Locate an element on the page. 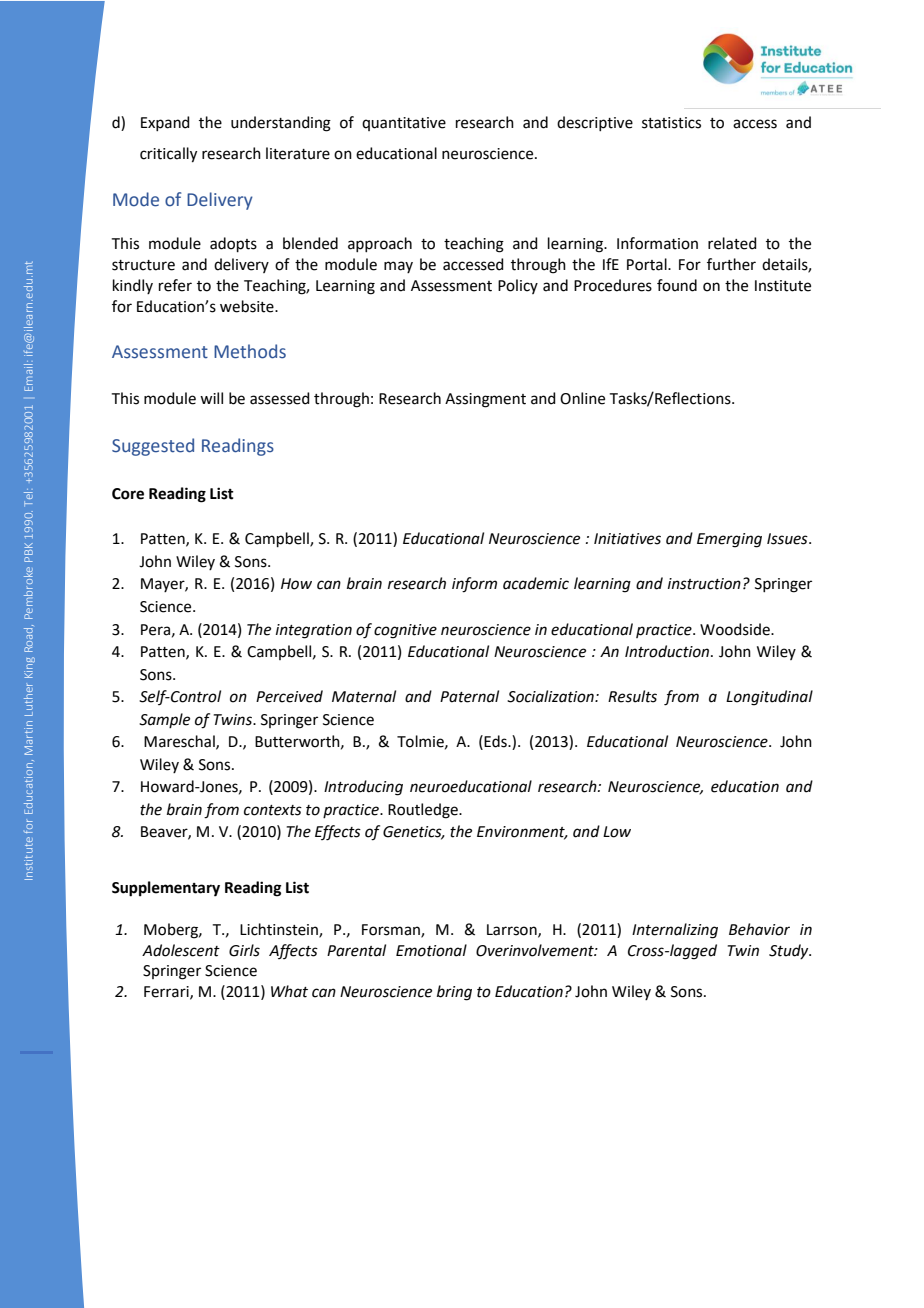 This image has width=924, height=1308. Policy is located at coordinates (518, 286).
